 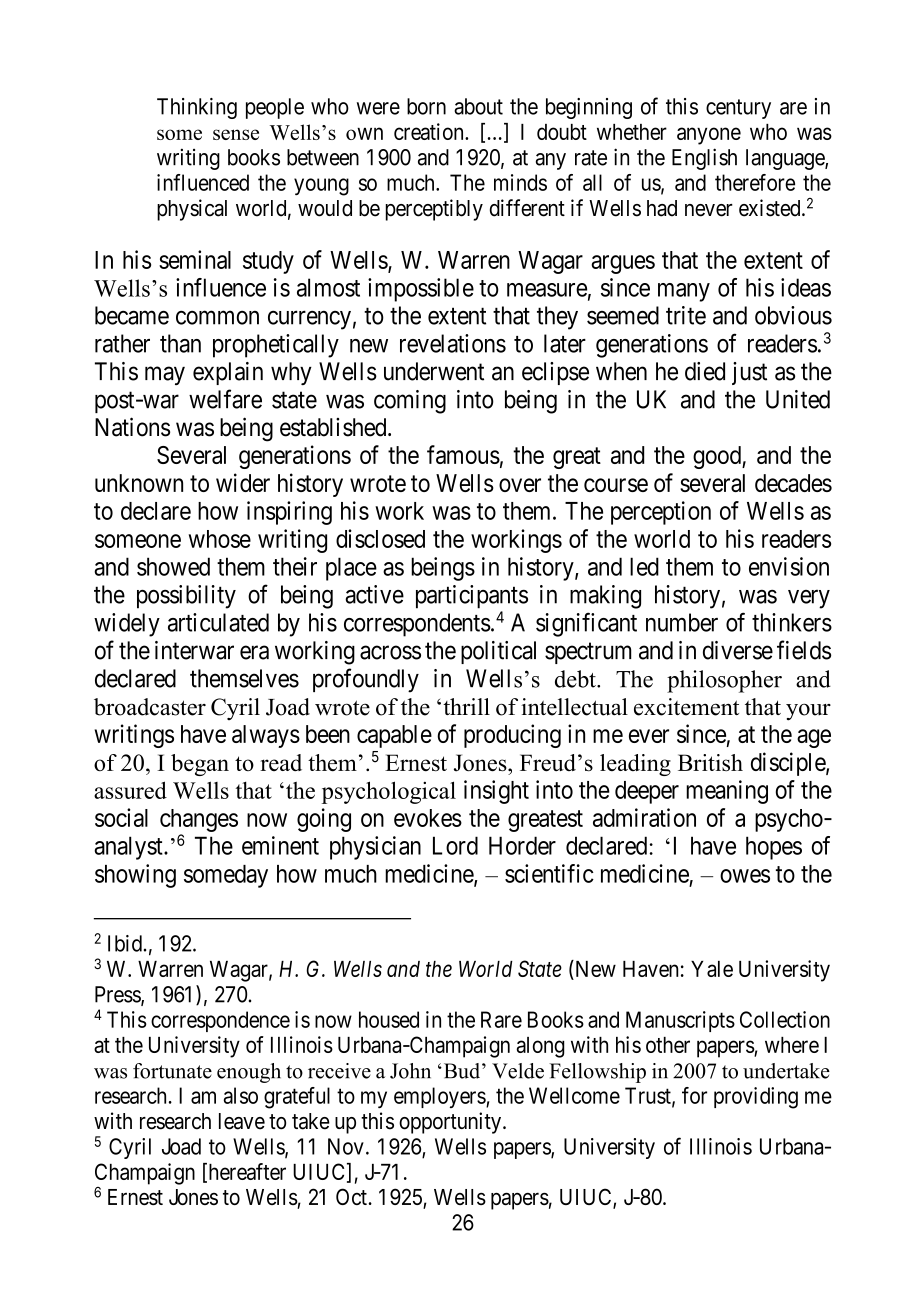 I want to click on creation, so click(x=430, y=131).
